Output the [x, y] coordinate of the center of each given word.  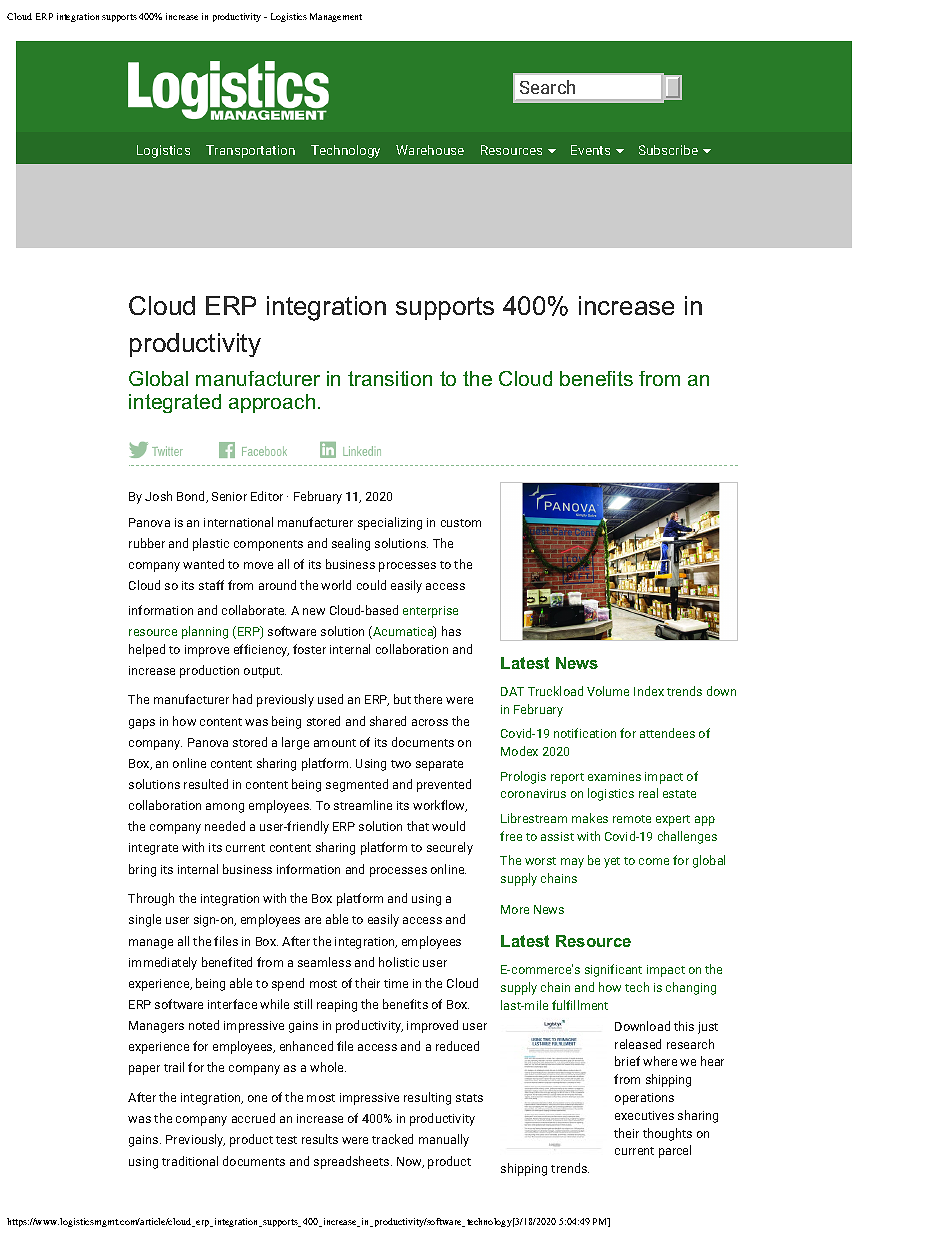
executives [644, 1115]
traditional [190, 1161]
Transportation [250, 151]
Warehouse [430, 150]
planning [205, 632]
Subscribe [668, 150]
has [451, 631]
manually [444, 1140]
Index [649, 691]
